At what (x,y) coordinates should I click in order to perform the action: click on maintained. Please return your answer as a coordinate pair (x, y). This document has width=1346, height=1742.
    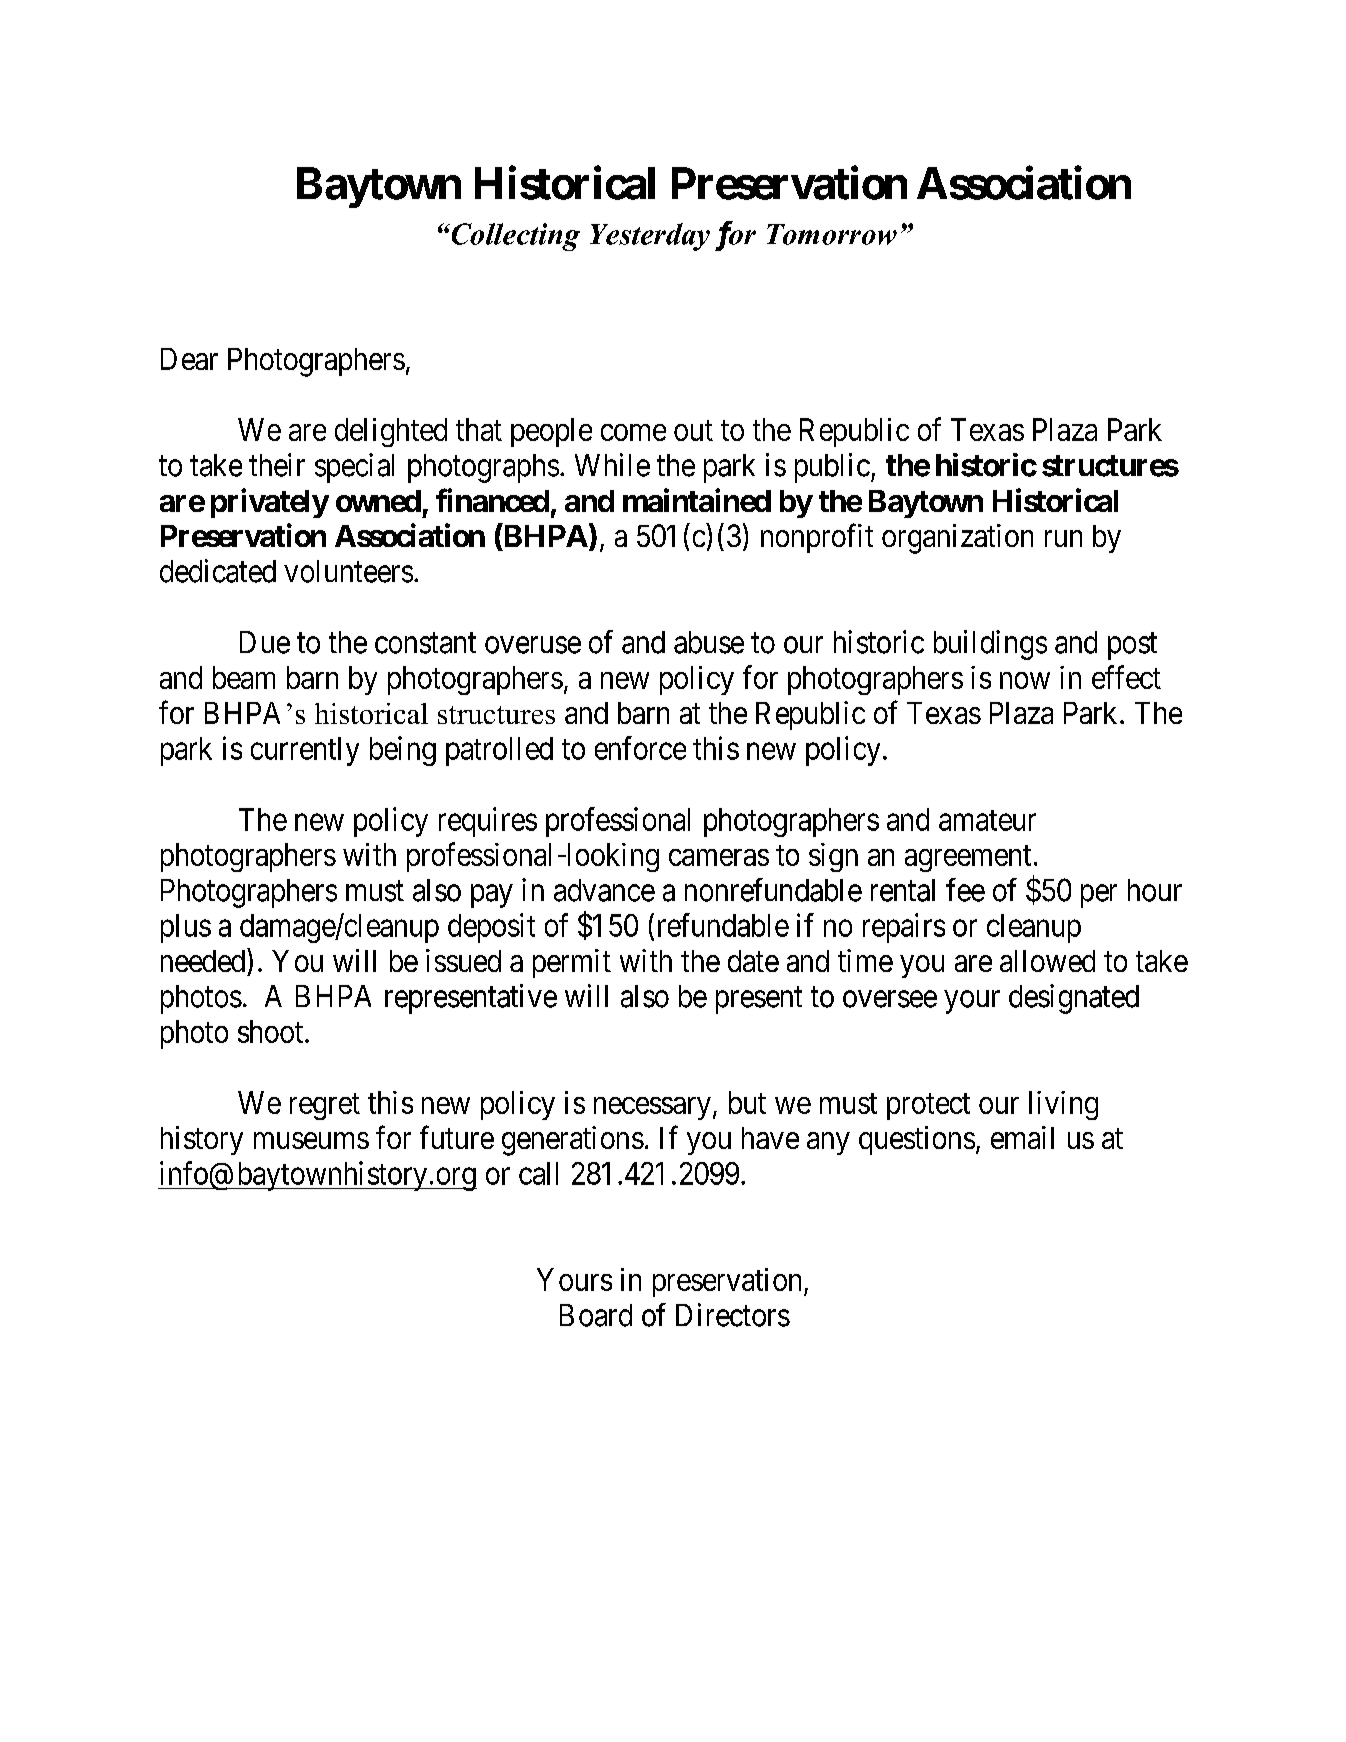
    Looking at the image, I should click on (697, 500).
